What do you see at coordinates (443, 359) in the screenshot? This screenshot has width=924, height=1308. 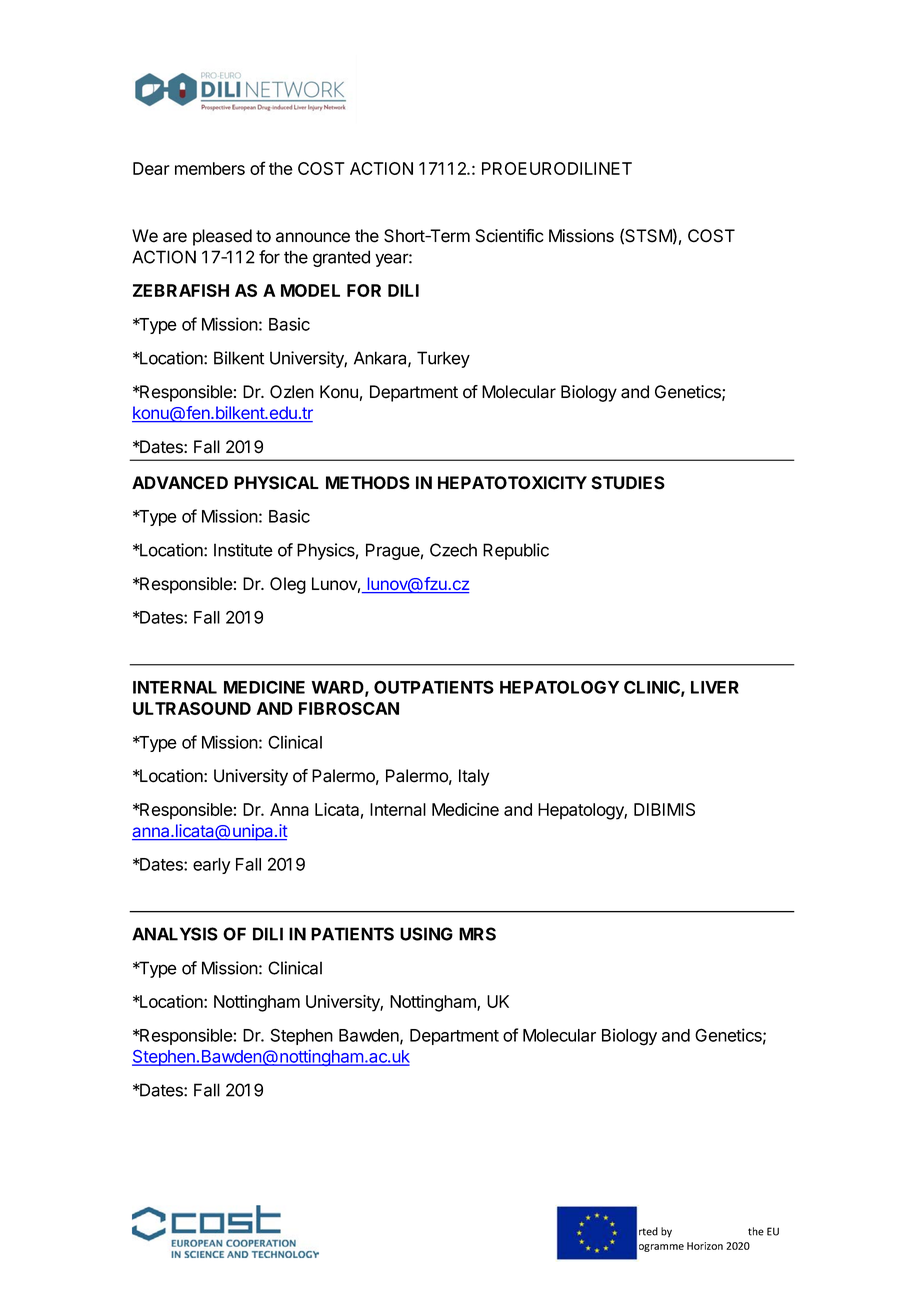 I see `Turkey` at bounding box center [443, 359].
